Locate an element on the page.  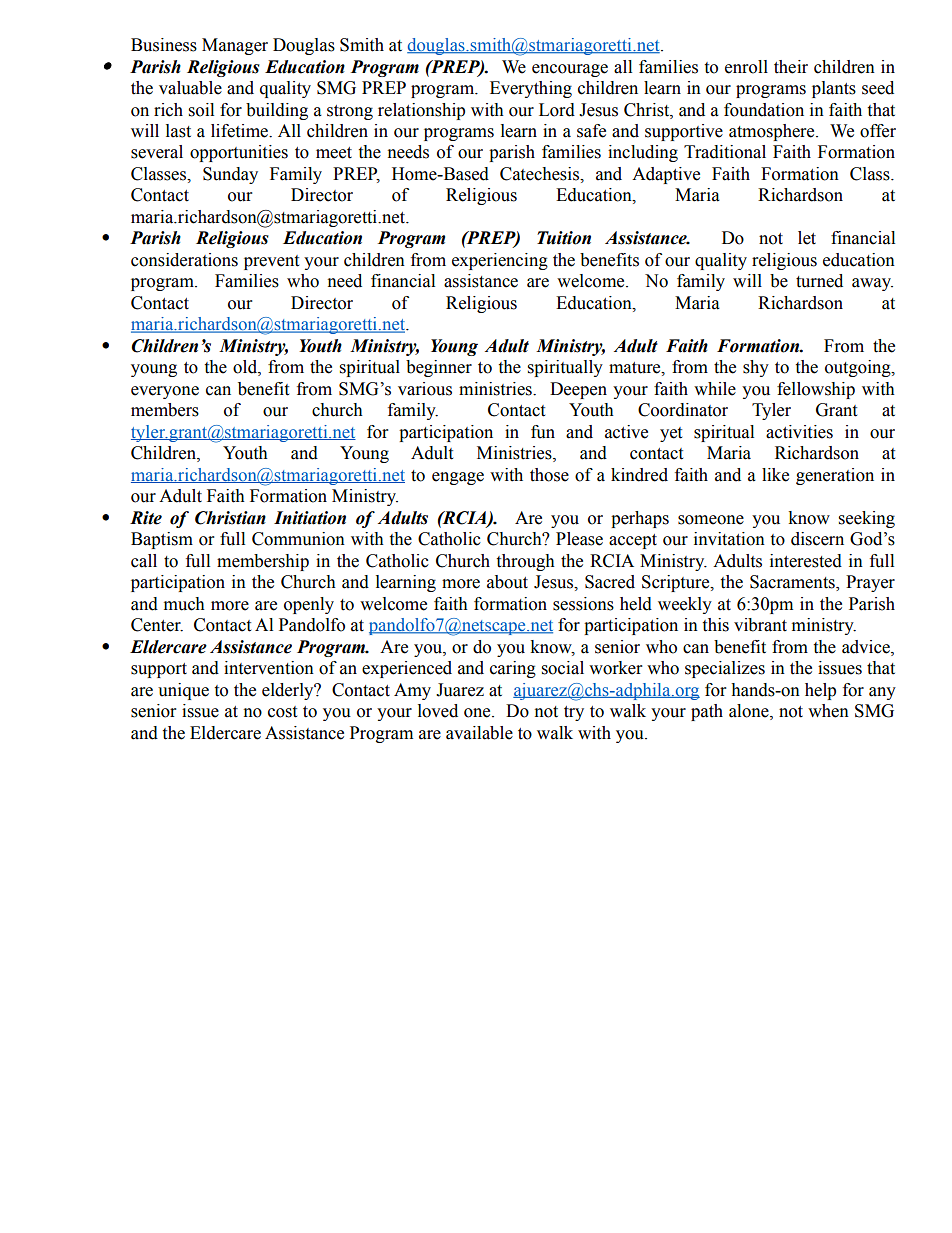
let is located at coordinates (807, 238).
